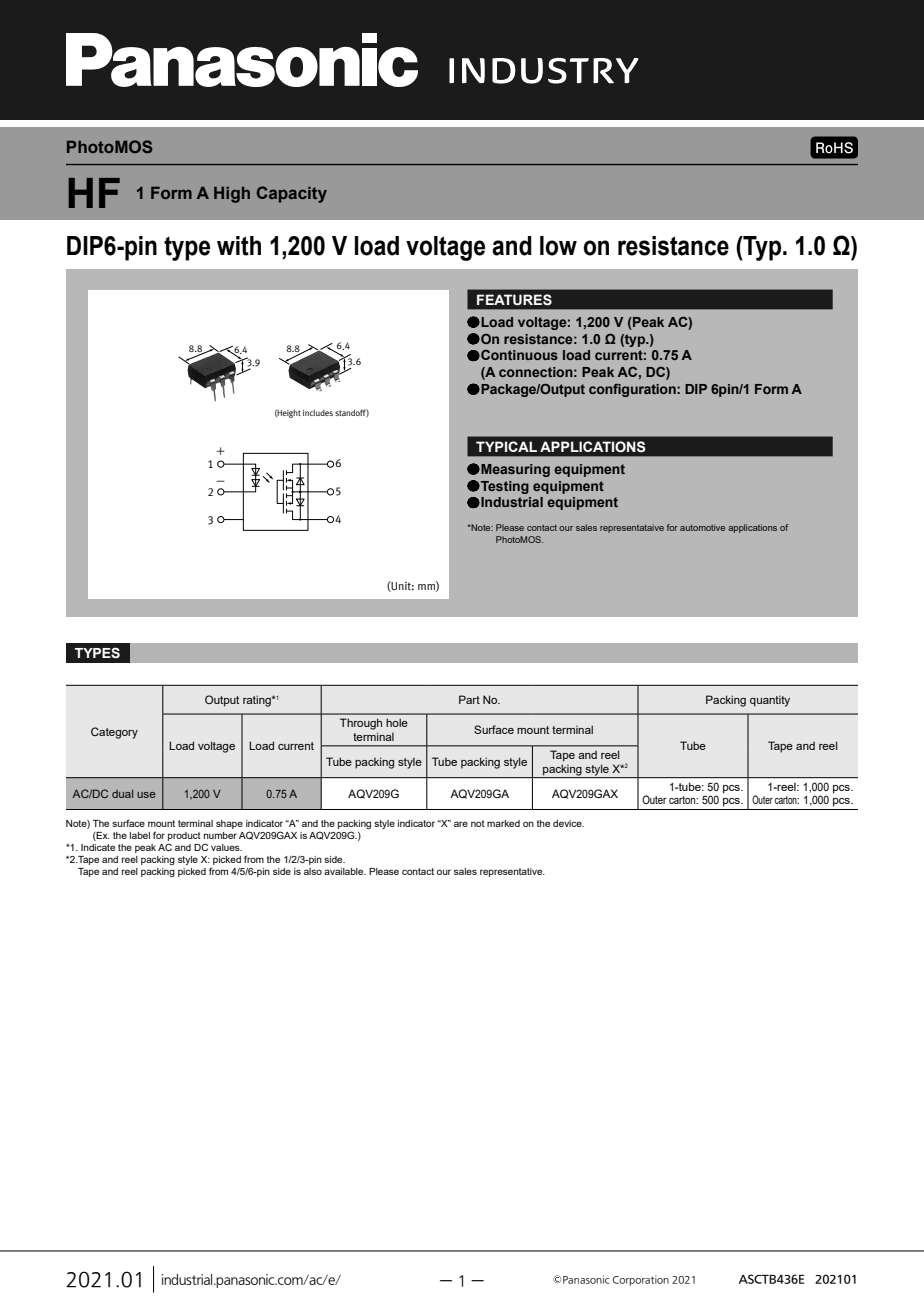 This screenshot has height=1308, width=924. What do you see at coordinates (239, 246) in the screenshot?
I see `with` at bounding box center [239, 246].
